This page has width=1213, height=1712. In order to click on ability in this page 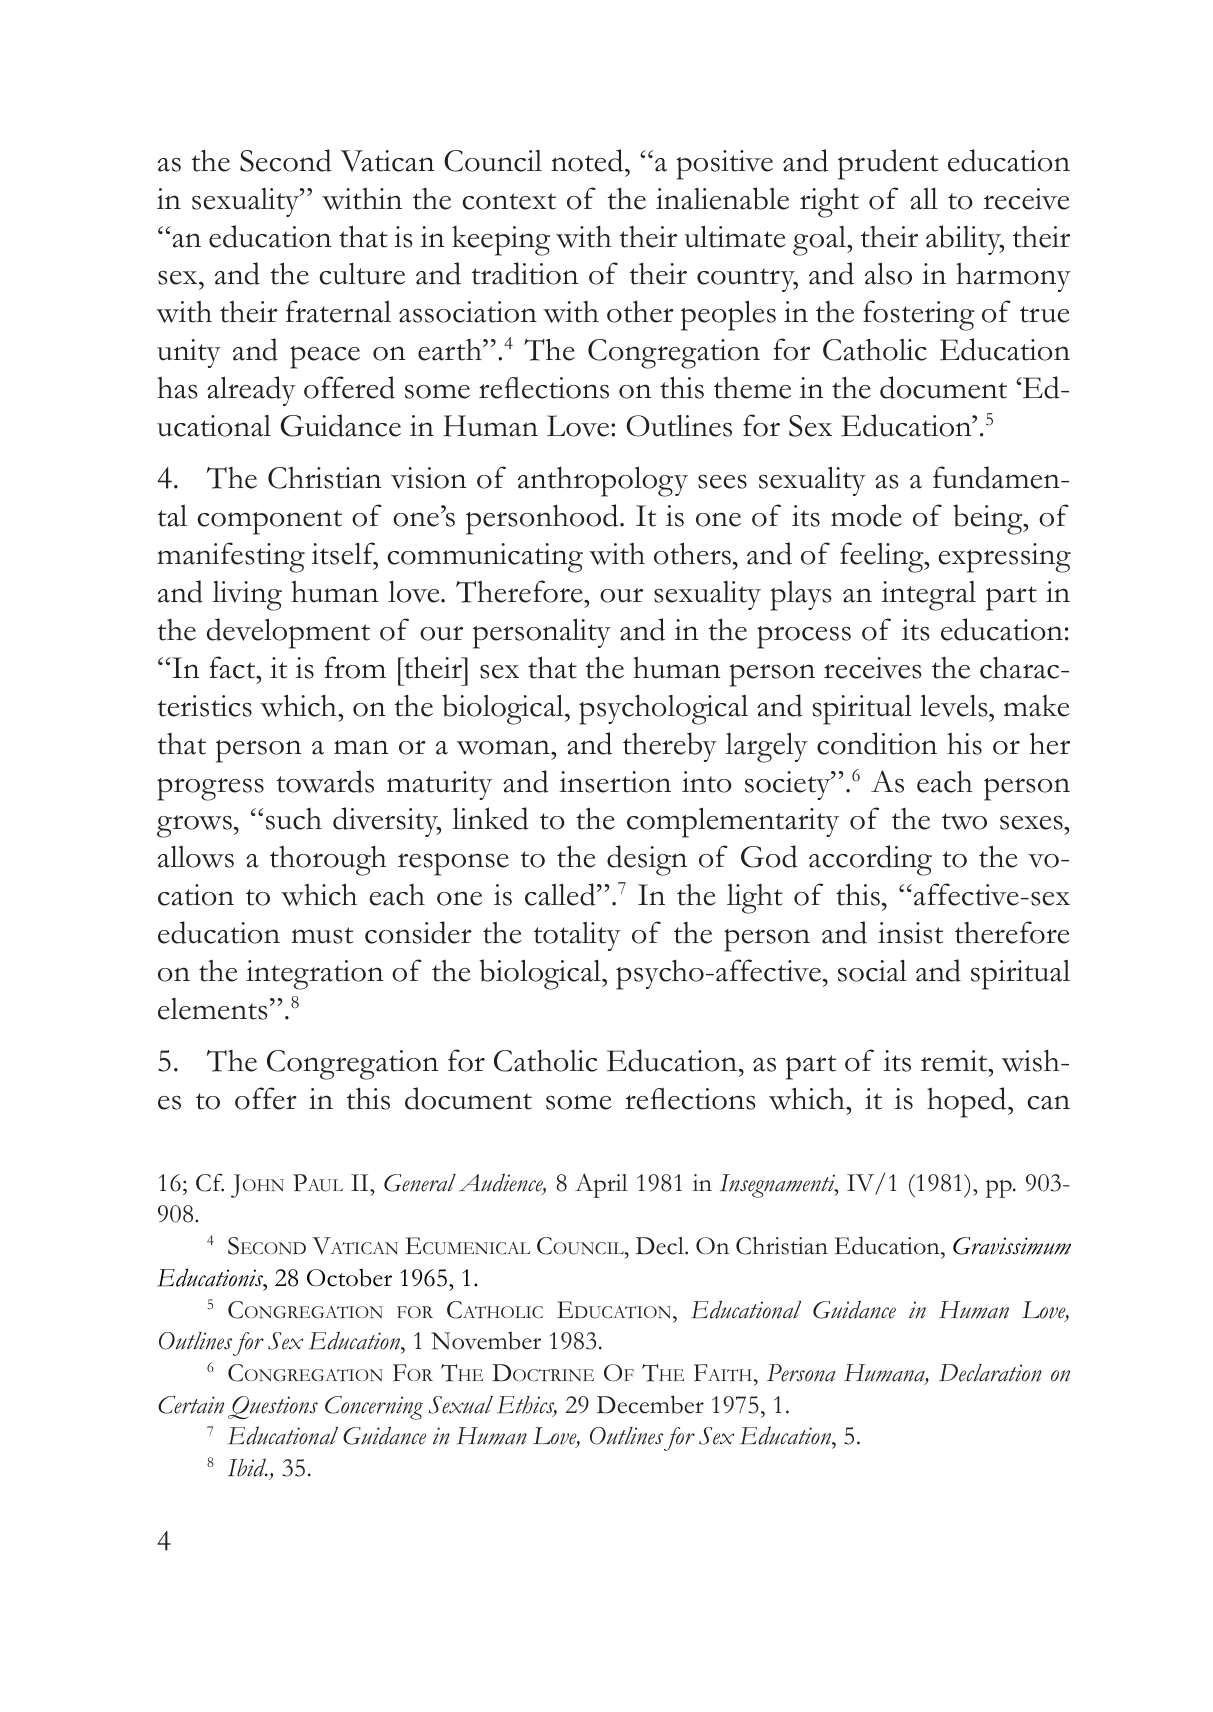, I will do `click(965, 240)`.
